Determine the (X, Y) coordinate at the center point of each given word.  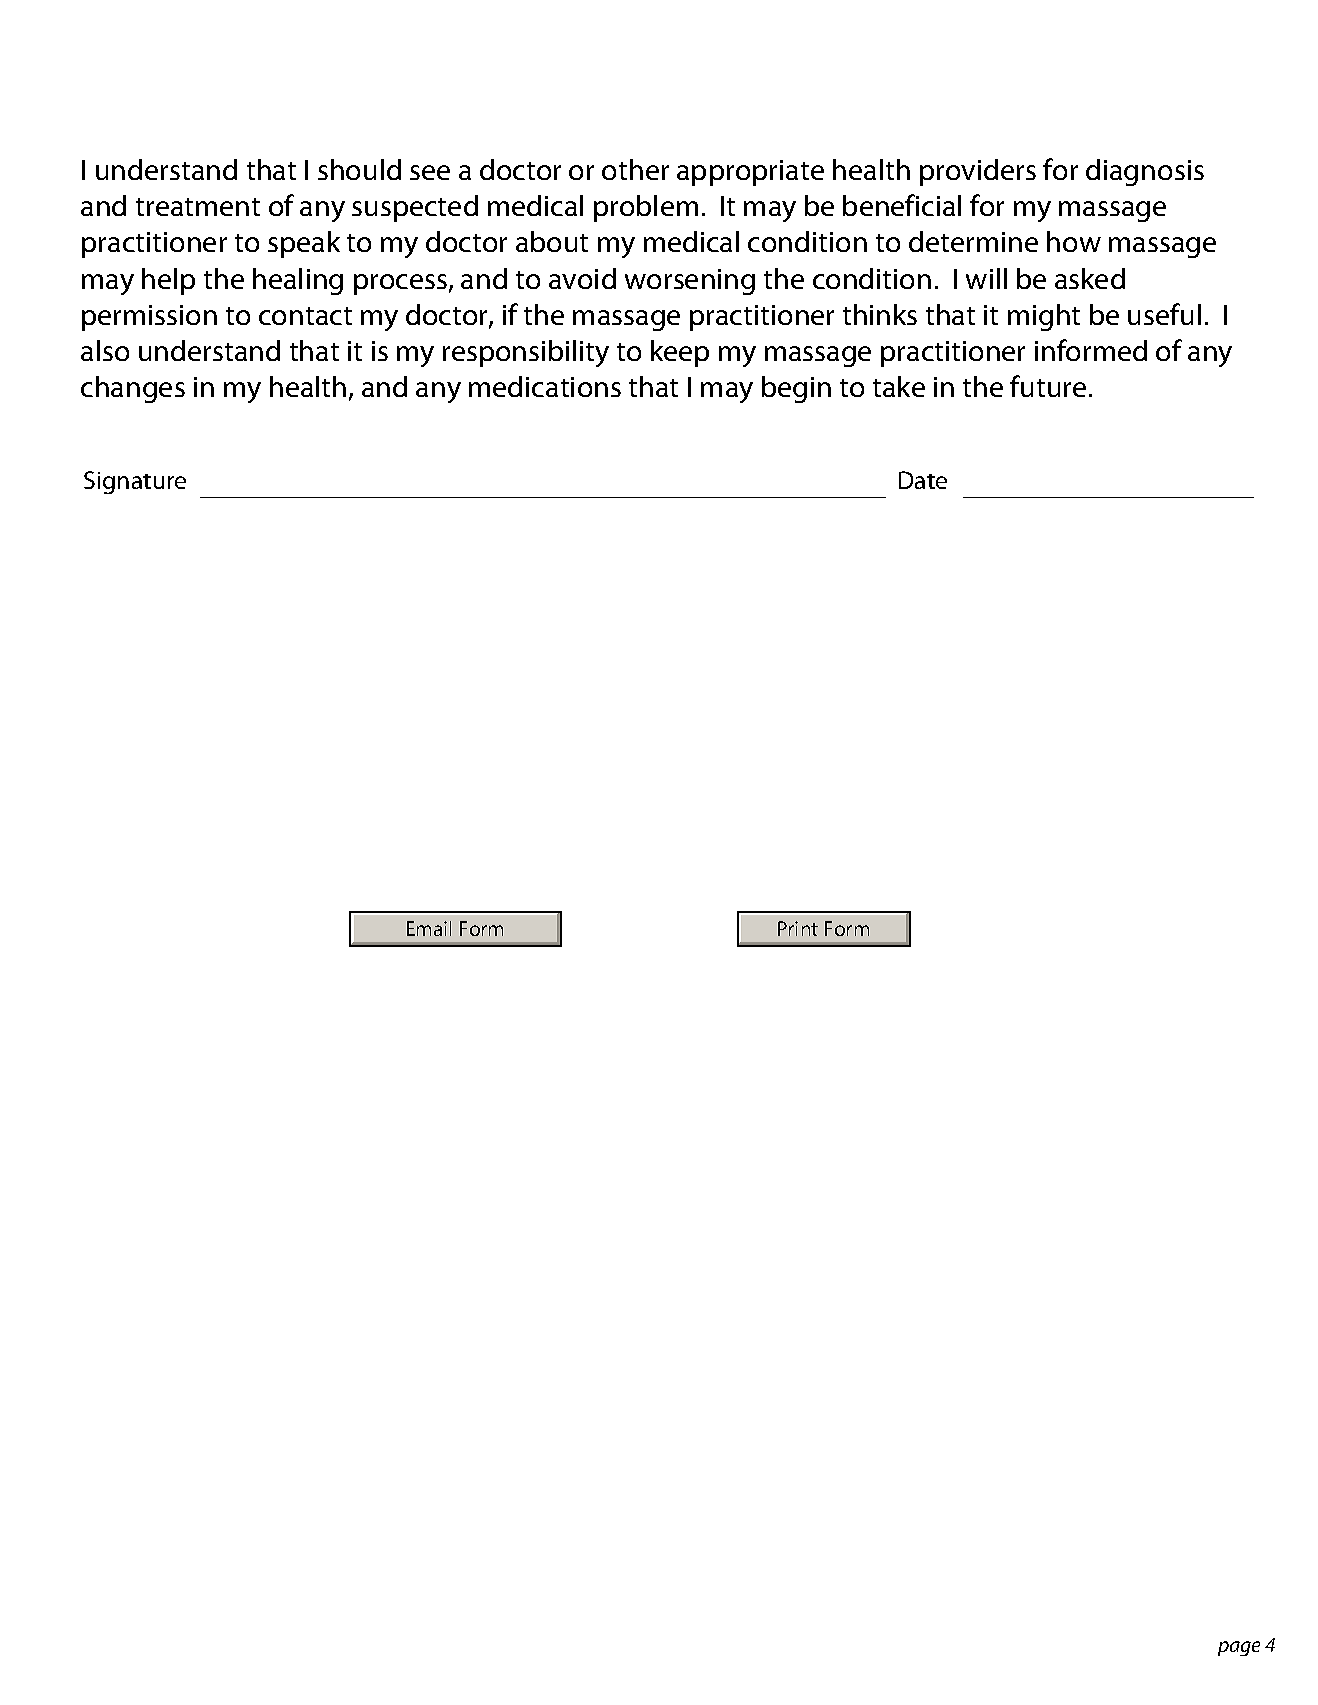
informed (1091, 350)
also (105, 350)
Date (923, 480)
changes (133, 389)
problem (646, 208)
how (1074, 241)
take (899, 386)
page (1239, 1648)
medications (545, 386)
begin (796, 389)
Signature (135, 482)
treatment (198, 207)
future (1048, 386)
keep (680, 353)
